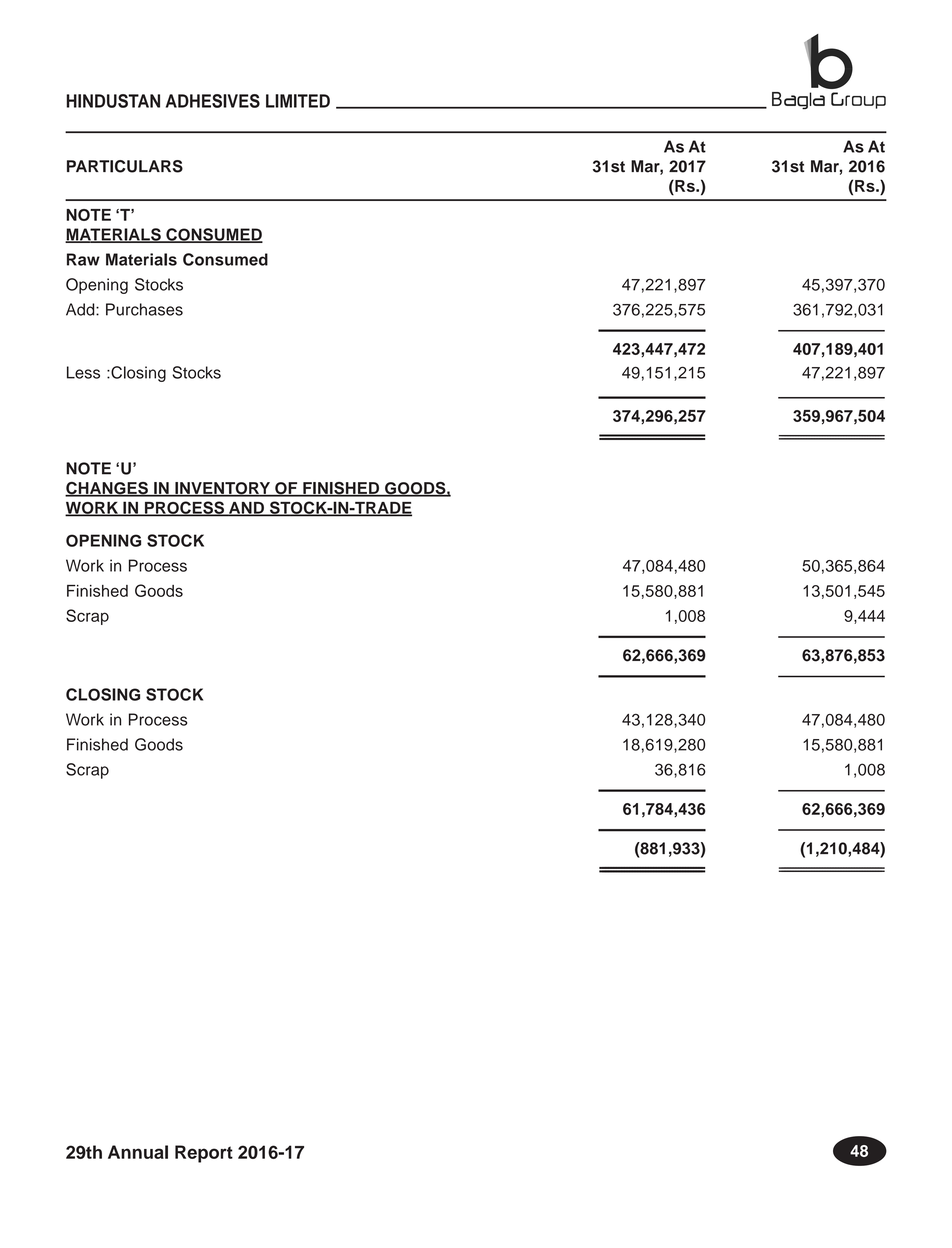 The image size is (952, 1248). What do you see at coordinates (107, 489) in the screenshot?
I see `CHANGES` at bounding box center [107, 489].
